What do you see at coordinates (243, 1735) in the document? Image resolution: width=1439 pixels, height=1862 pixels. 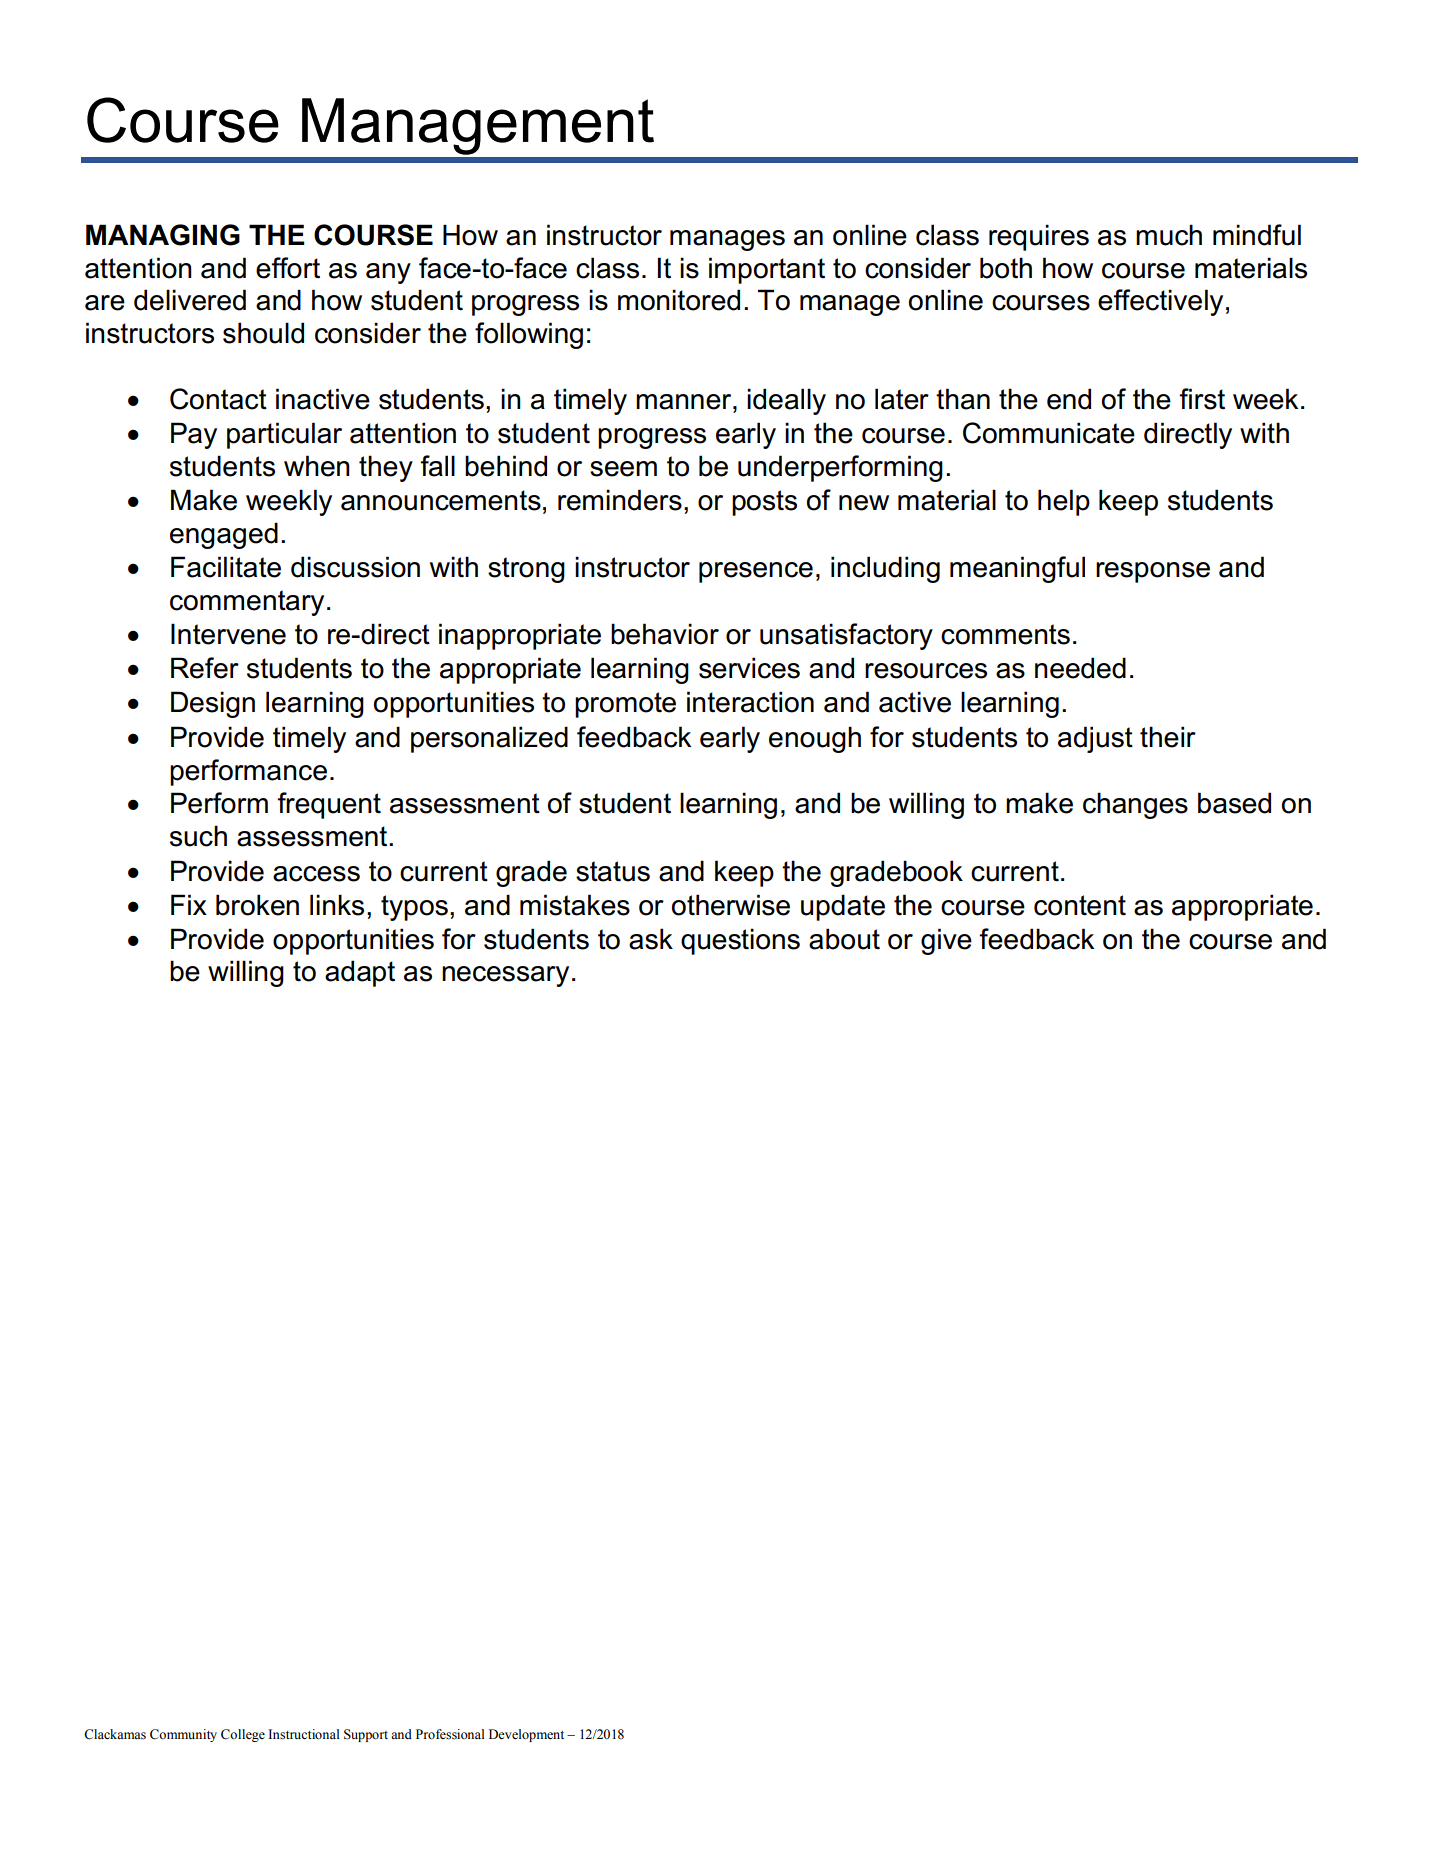 I see `College` at bounding box center [243, 1735].
